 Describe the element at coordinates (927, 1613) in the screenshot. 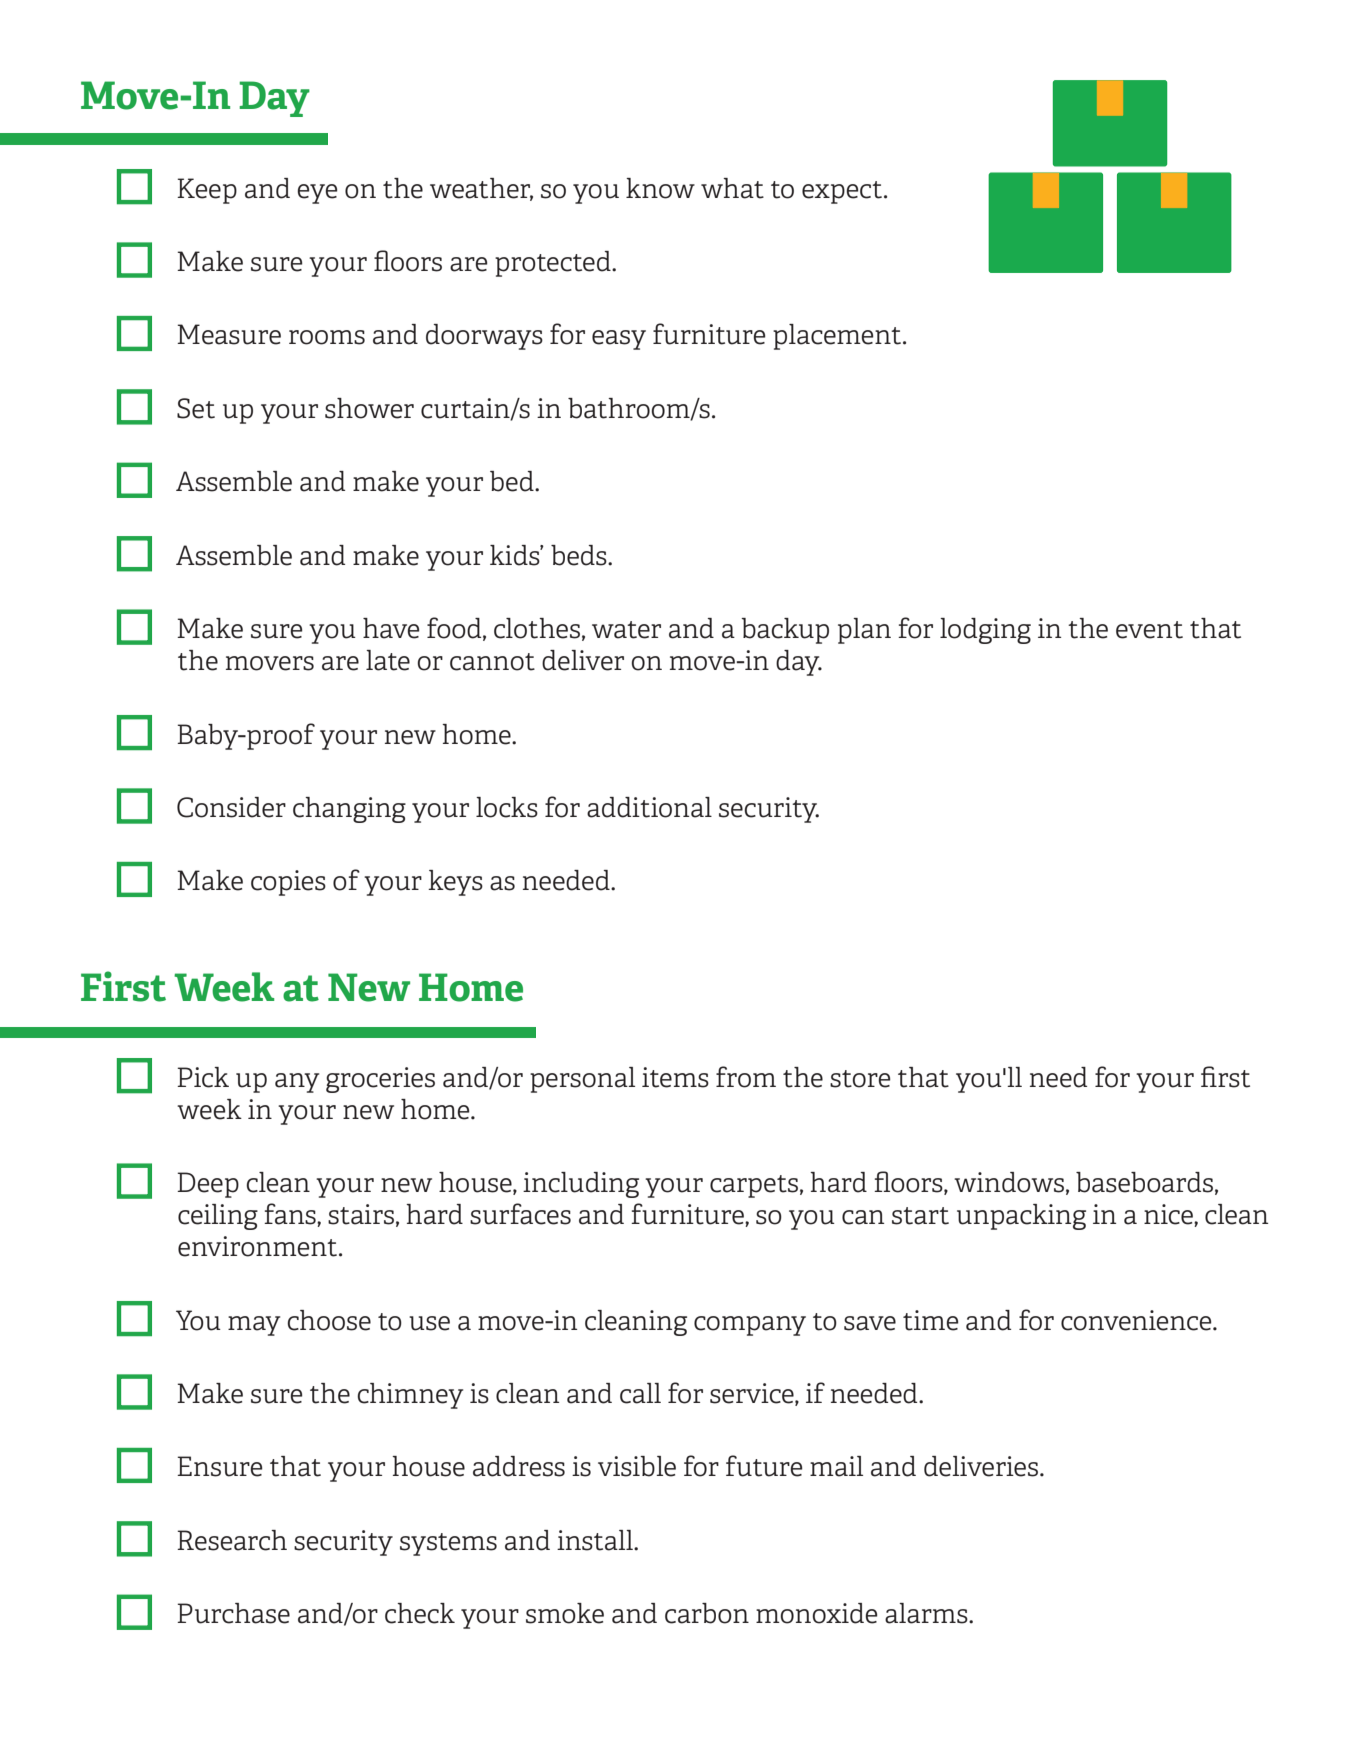

I see `alarms` at that location.
